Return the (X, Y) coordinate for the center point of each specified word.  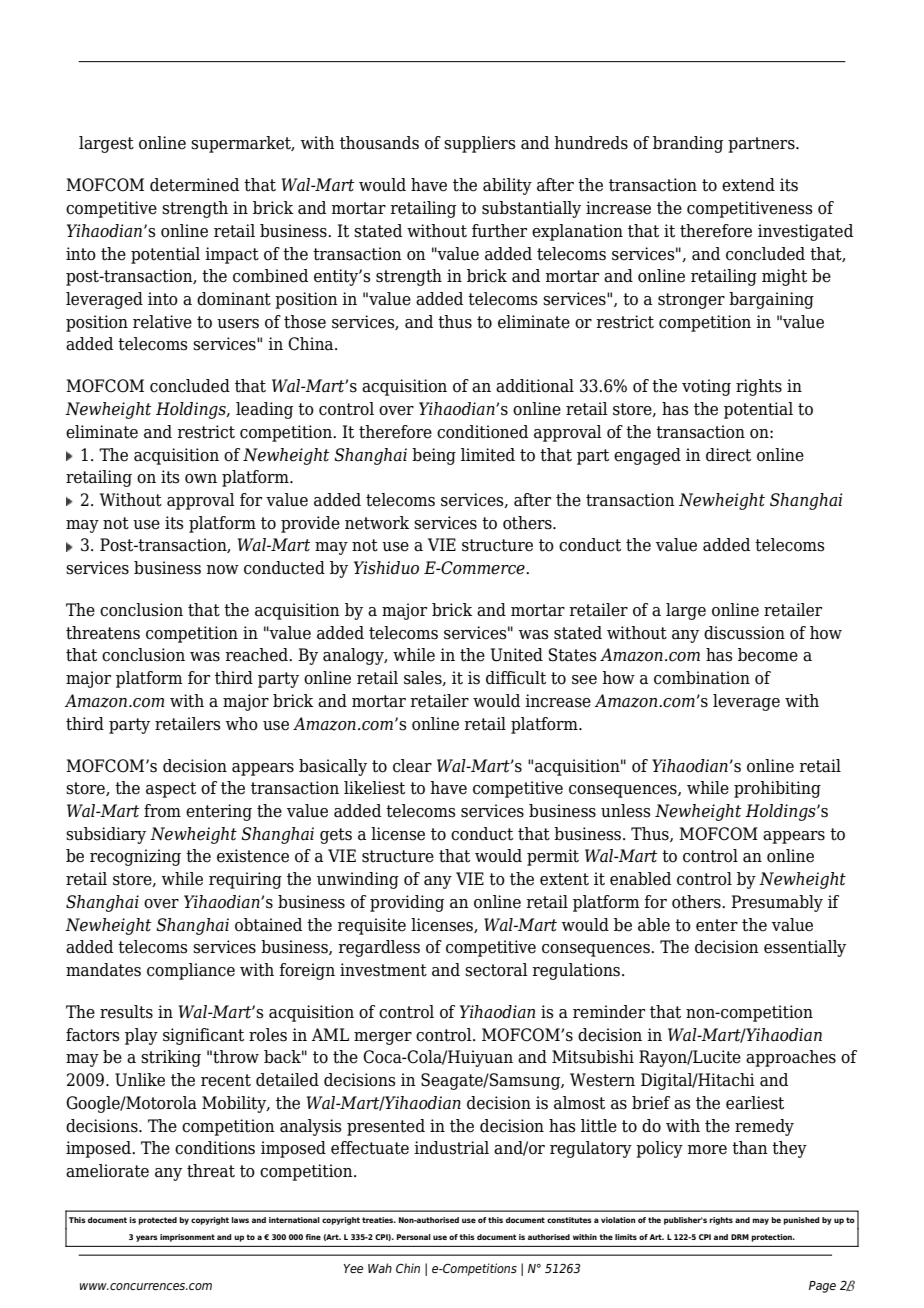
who (242, 724)
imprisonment (187, 1238)
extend (748, 185)
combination (702, 678)
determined (194, 185)
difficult (516, 678)
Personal (414, 1237)
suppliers (480, 144)
